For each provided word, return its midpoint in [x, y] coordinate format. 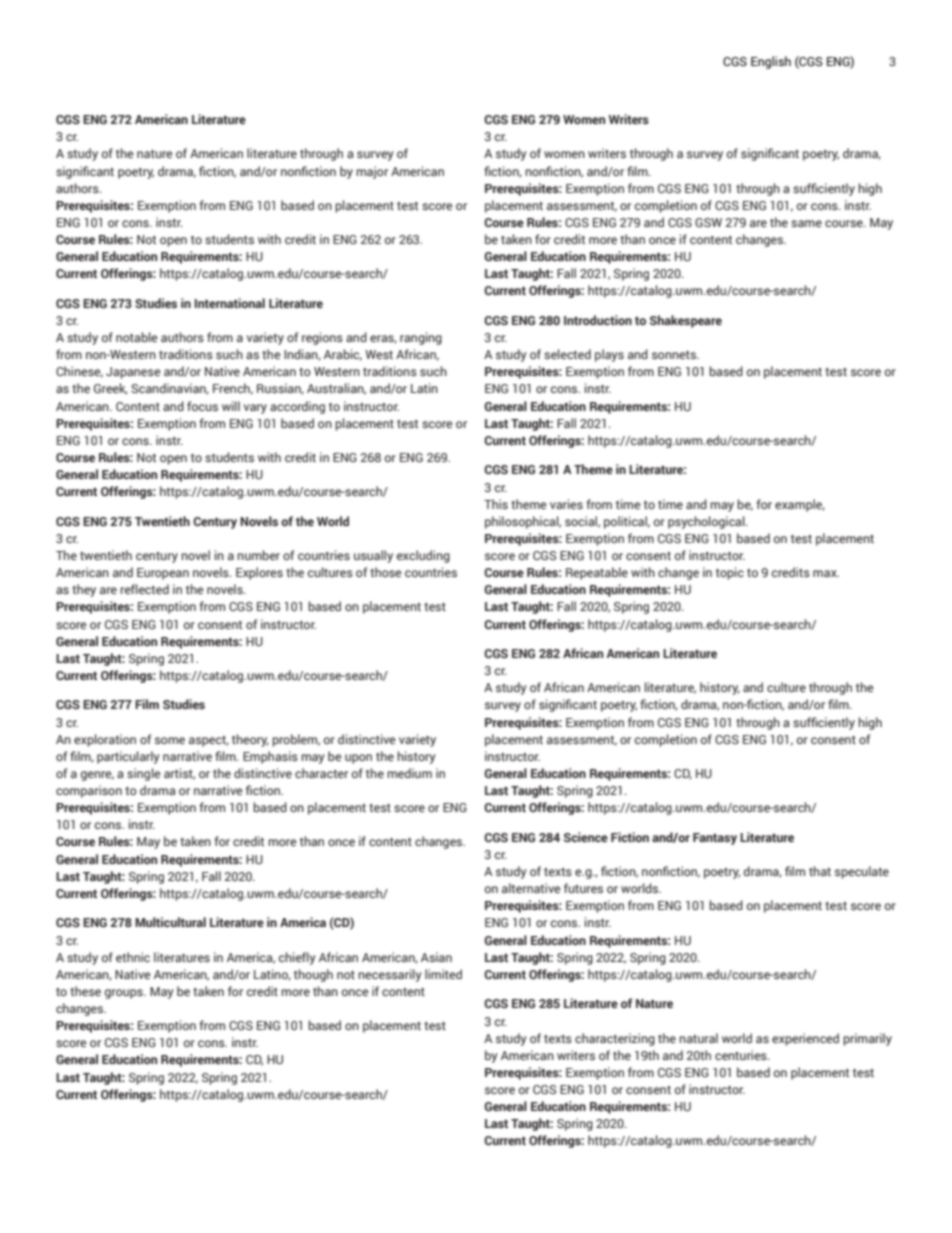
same [806, 223]
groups [125, 994]
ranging [421, 338]
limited [443, 974]
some [170, 740]
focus [202, 406]
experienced [805, 1039]
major [372, 172]
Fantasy [715, 839]
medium [409, 773]
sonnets [675, 355]
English [771, 62]
